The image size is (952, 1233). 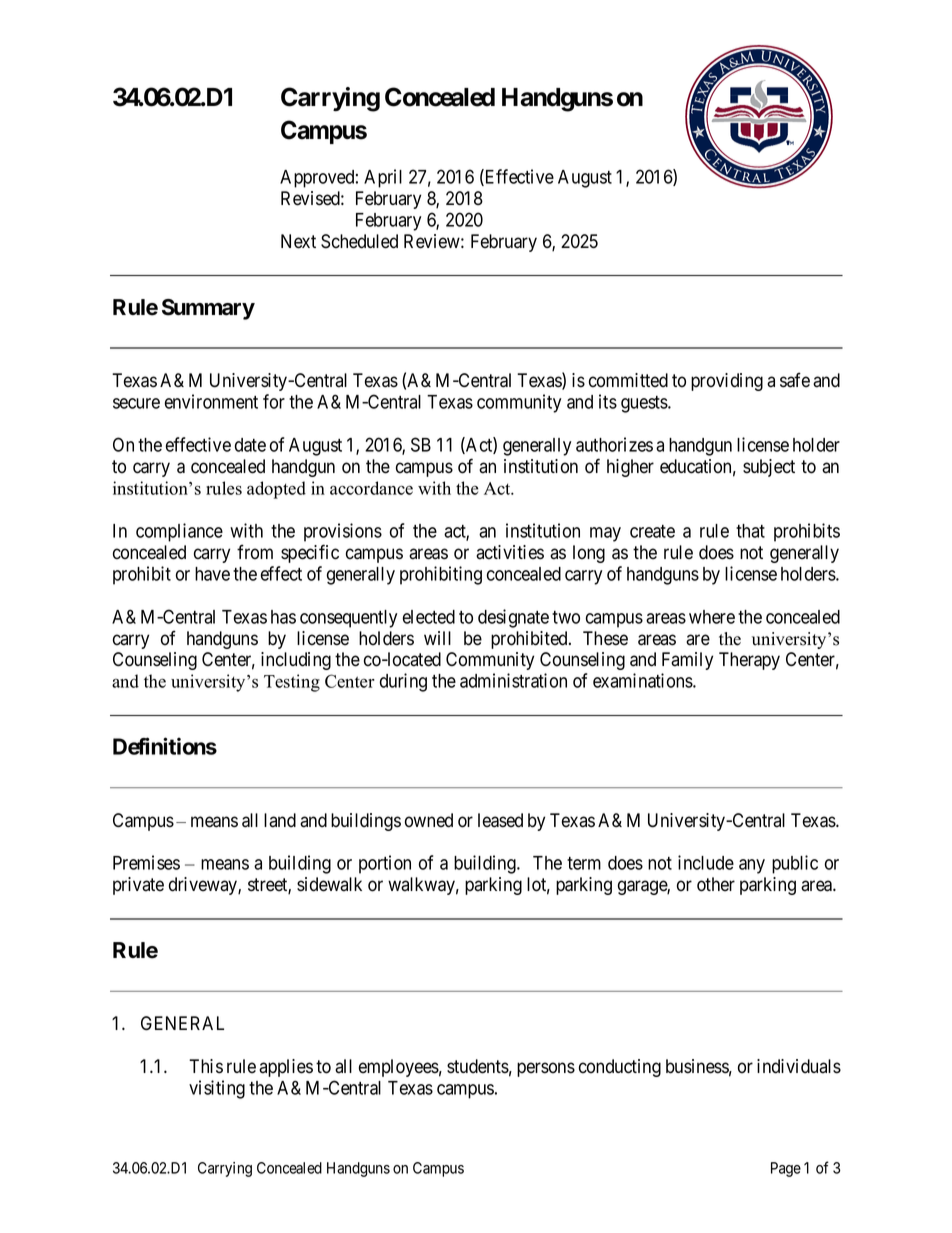 What do you see at coordinates (513, 680) in the screenshot?
I see `administration` at bounding box center [513, 680].
